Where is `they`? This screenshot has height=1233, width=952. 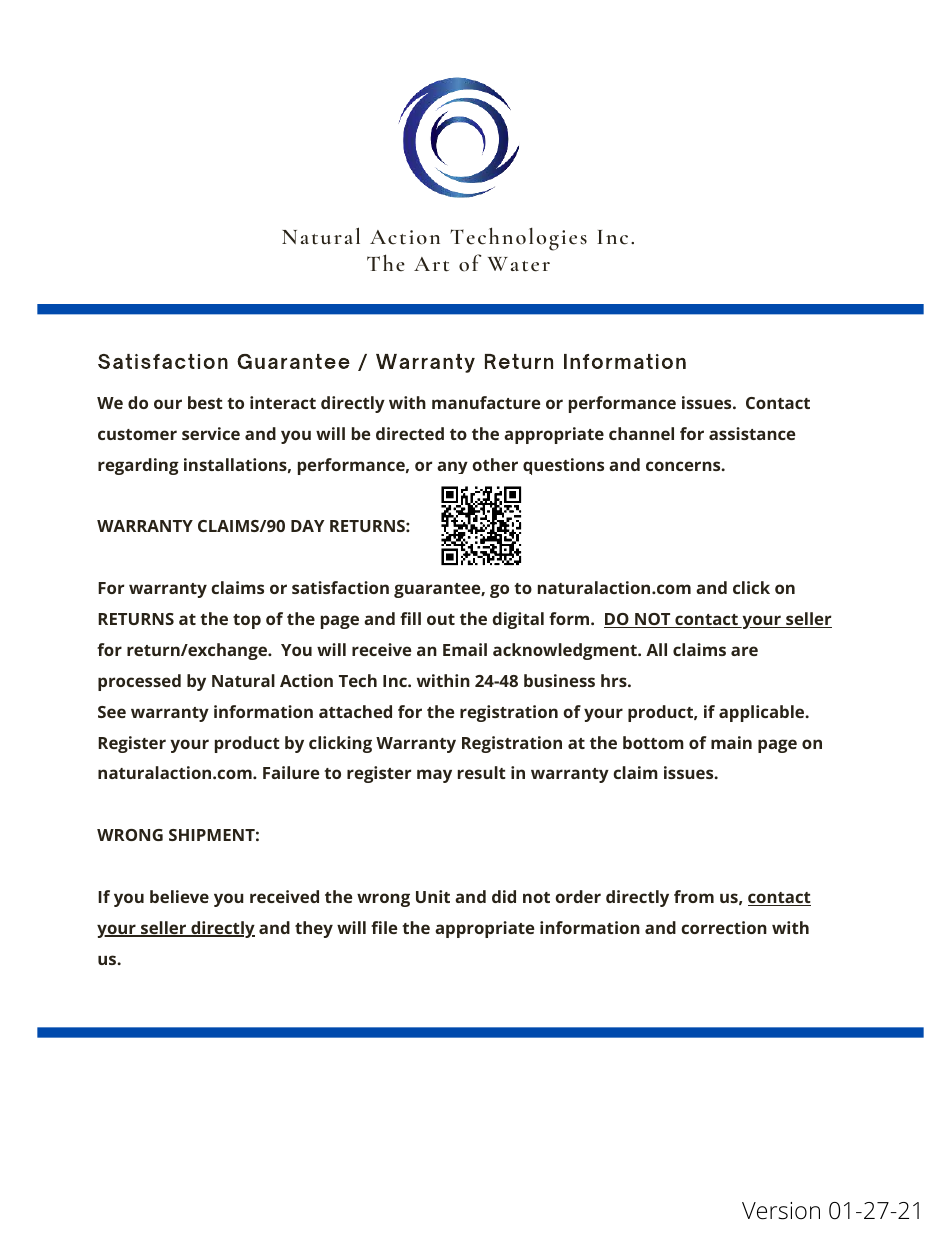 they is located at coordinates (314, 929).
